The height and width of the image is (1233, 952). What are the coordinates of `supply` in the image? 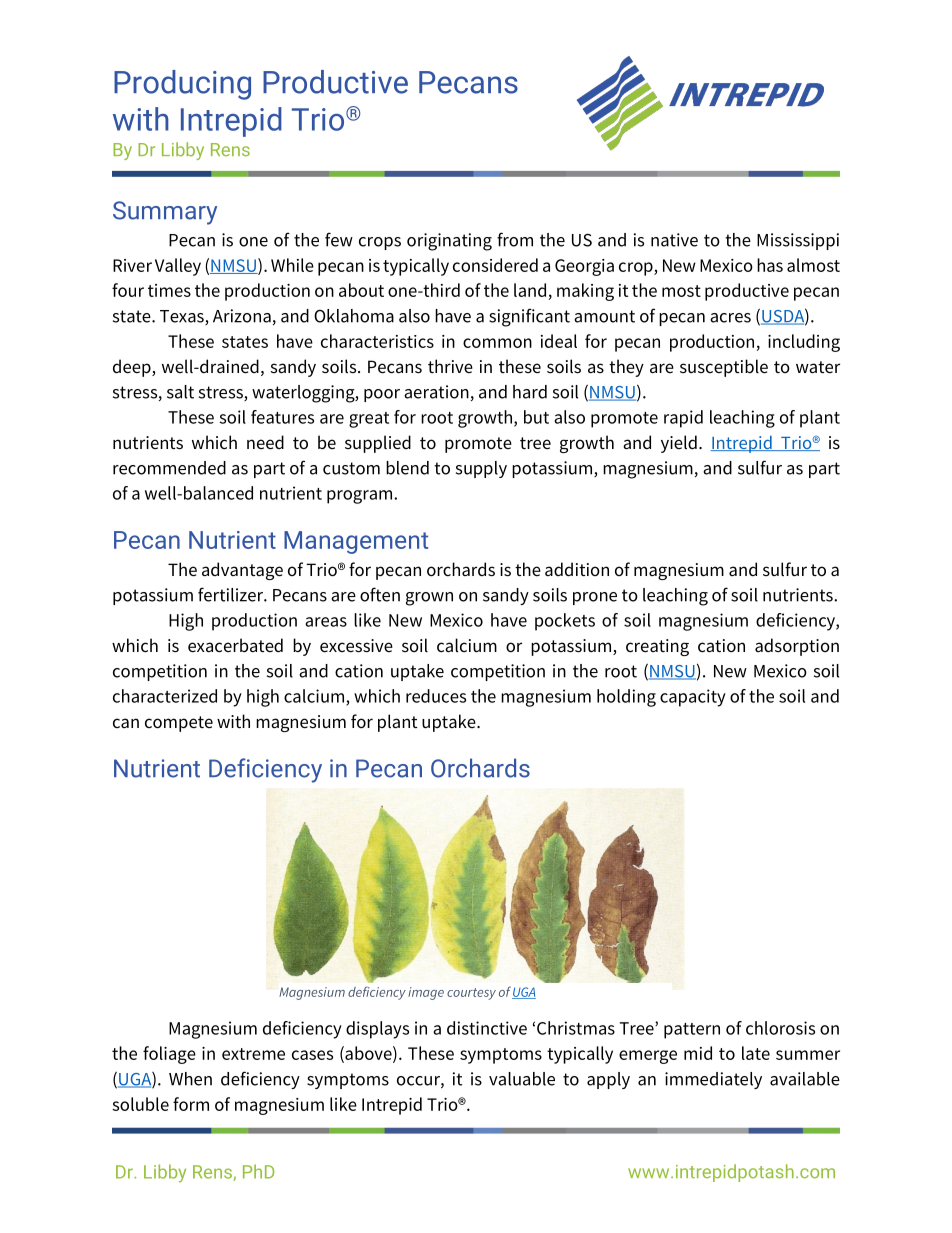 It's located at (481, 469).
